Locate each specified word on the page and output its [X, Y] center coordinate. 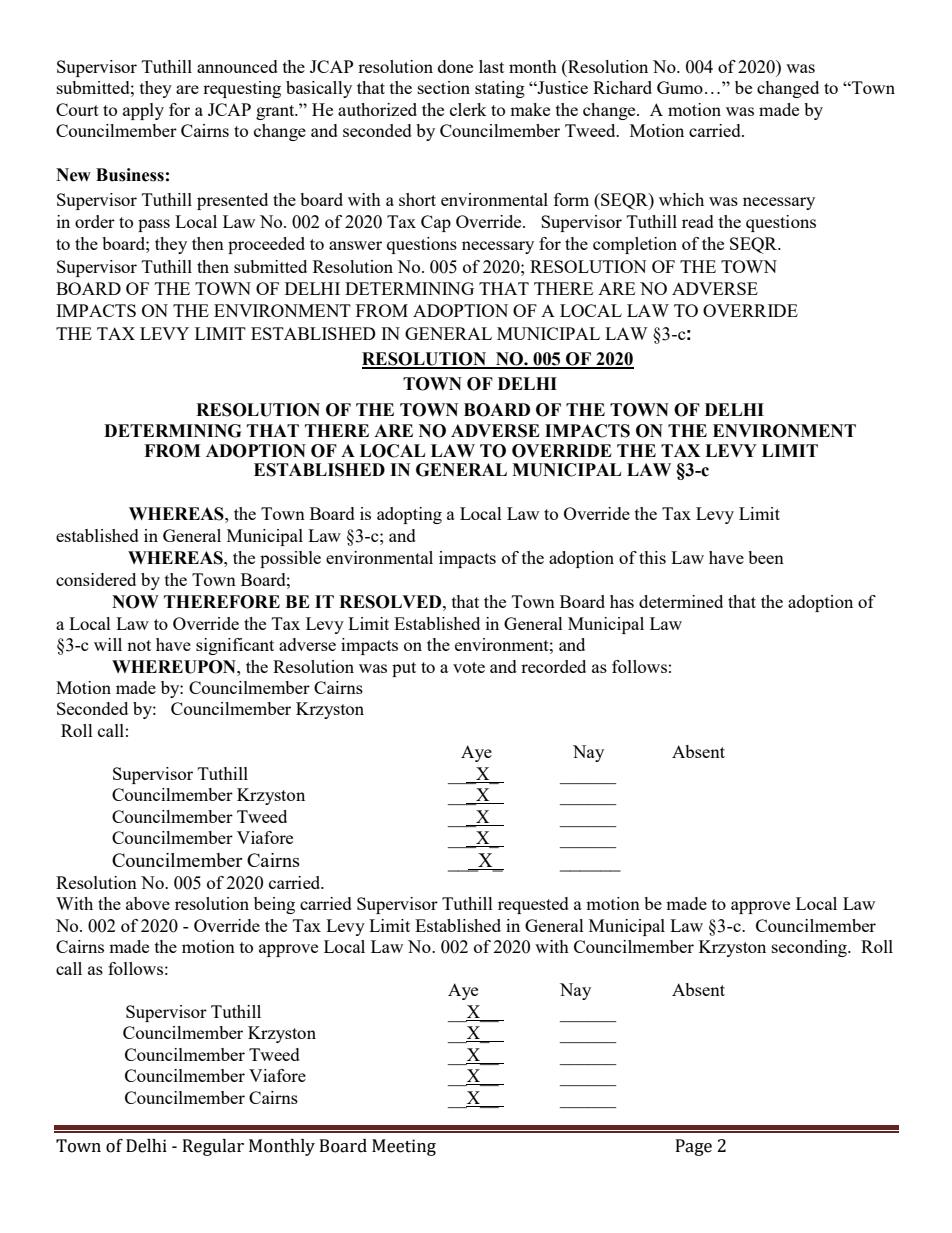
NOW [135, 602]
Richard [622, 87]
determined [681, 601]
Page [694, 1147]
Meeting [404, 1147]
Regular [213, 1147]
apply [143, 111]
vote [469, 667]
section [444, 87]
